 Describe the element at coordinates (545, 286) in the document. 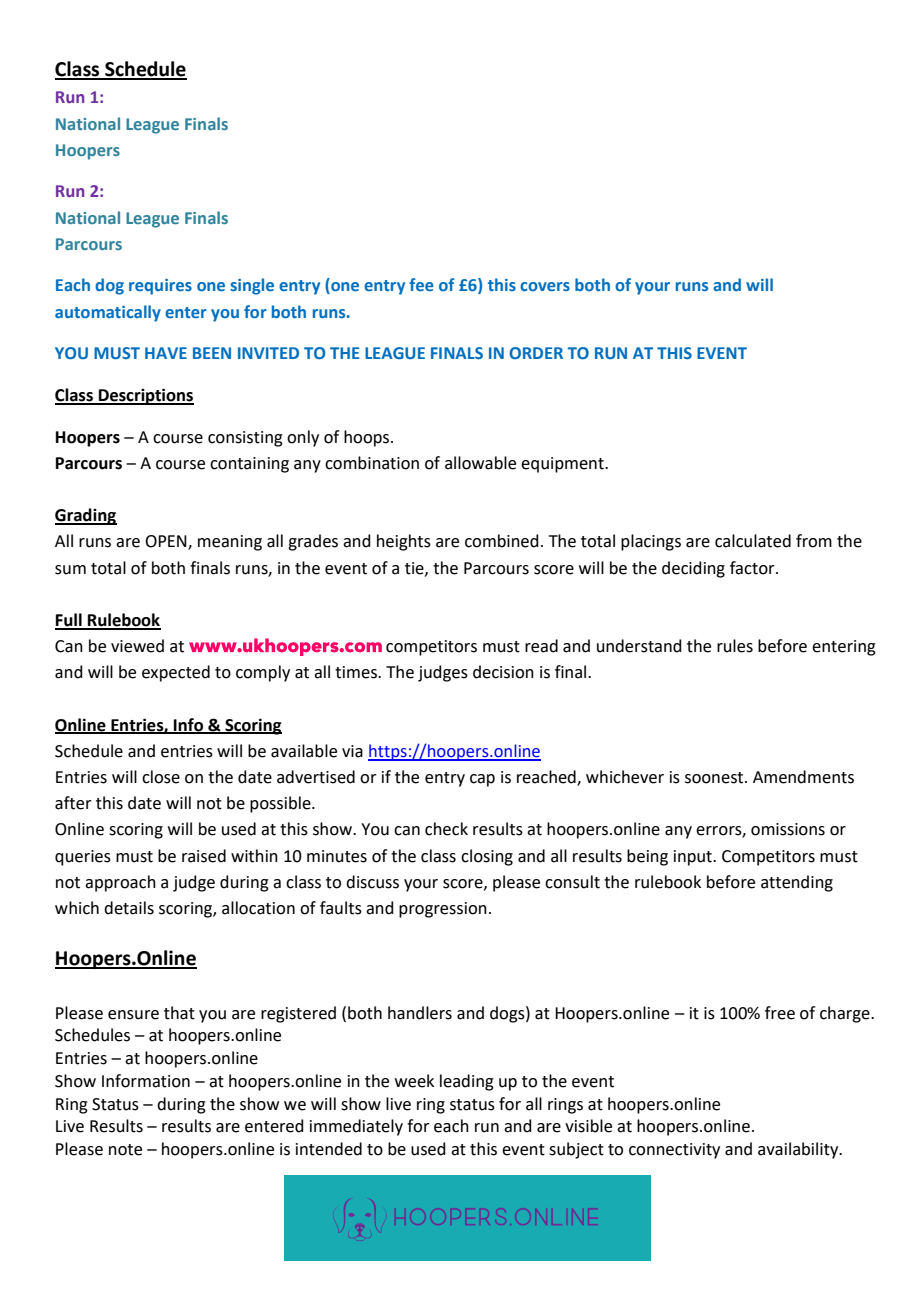

I see `covers` at that location.
